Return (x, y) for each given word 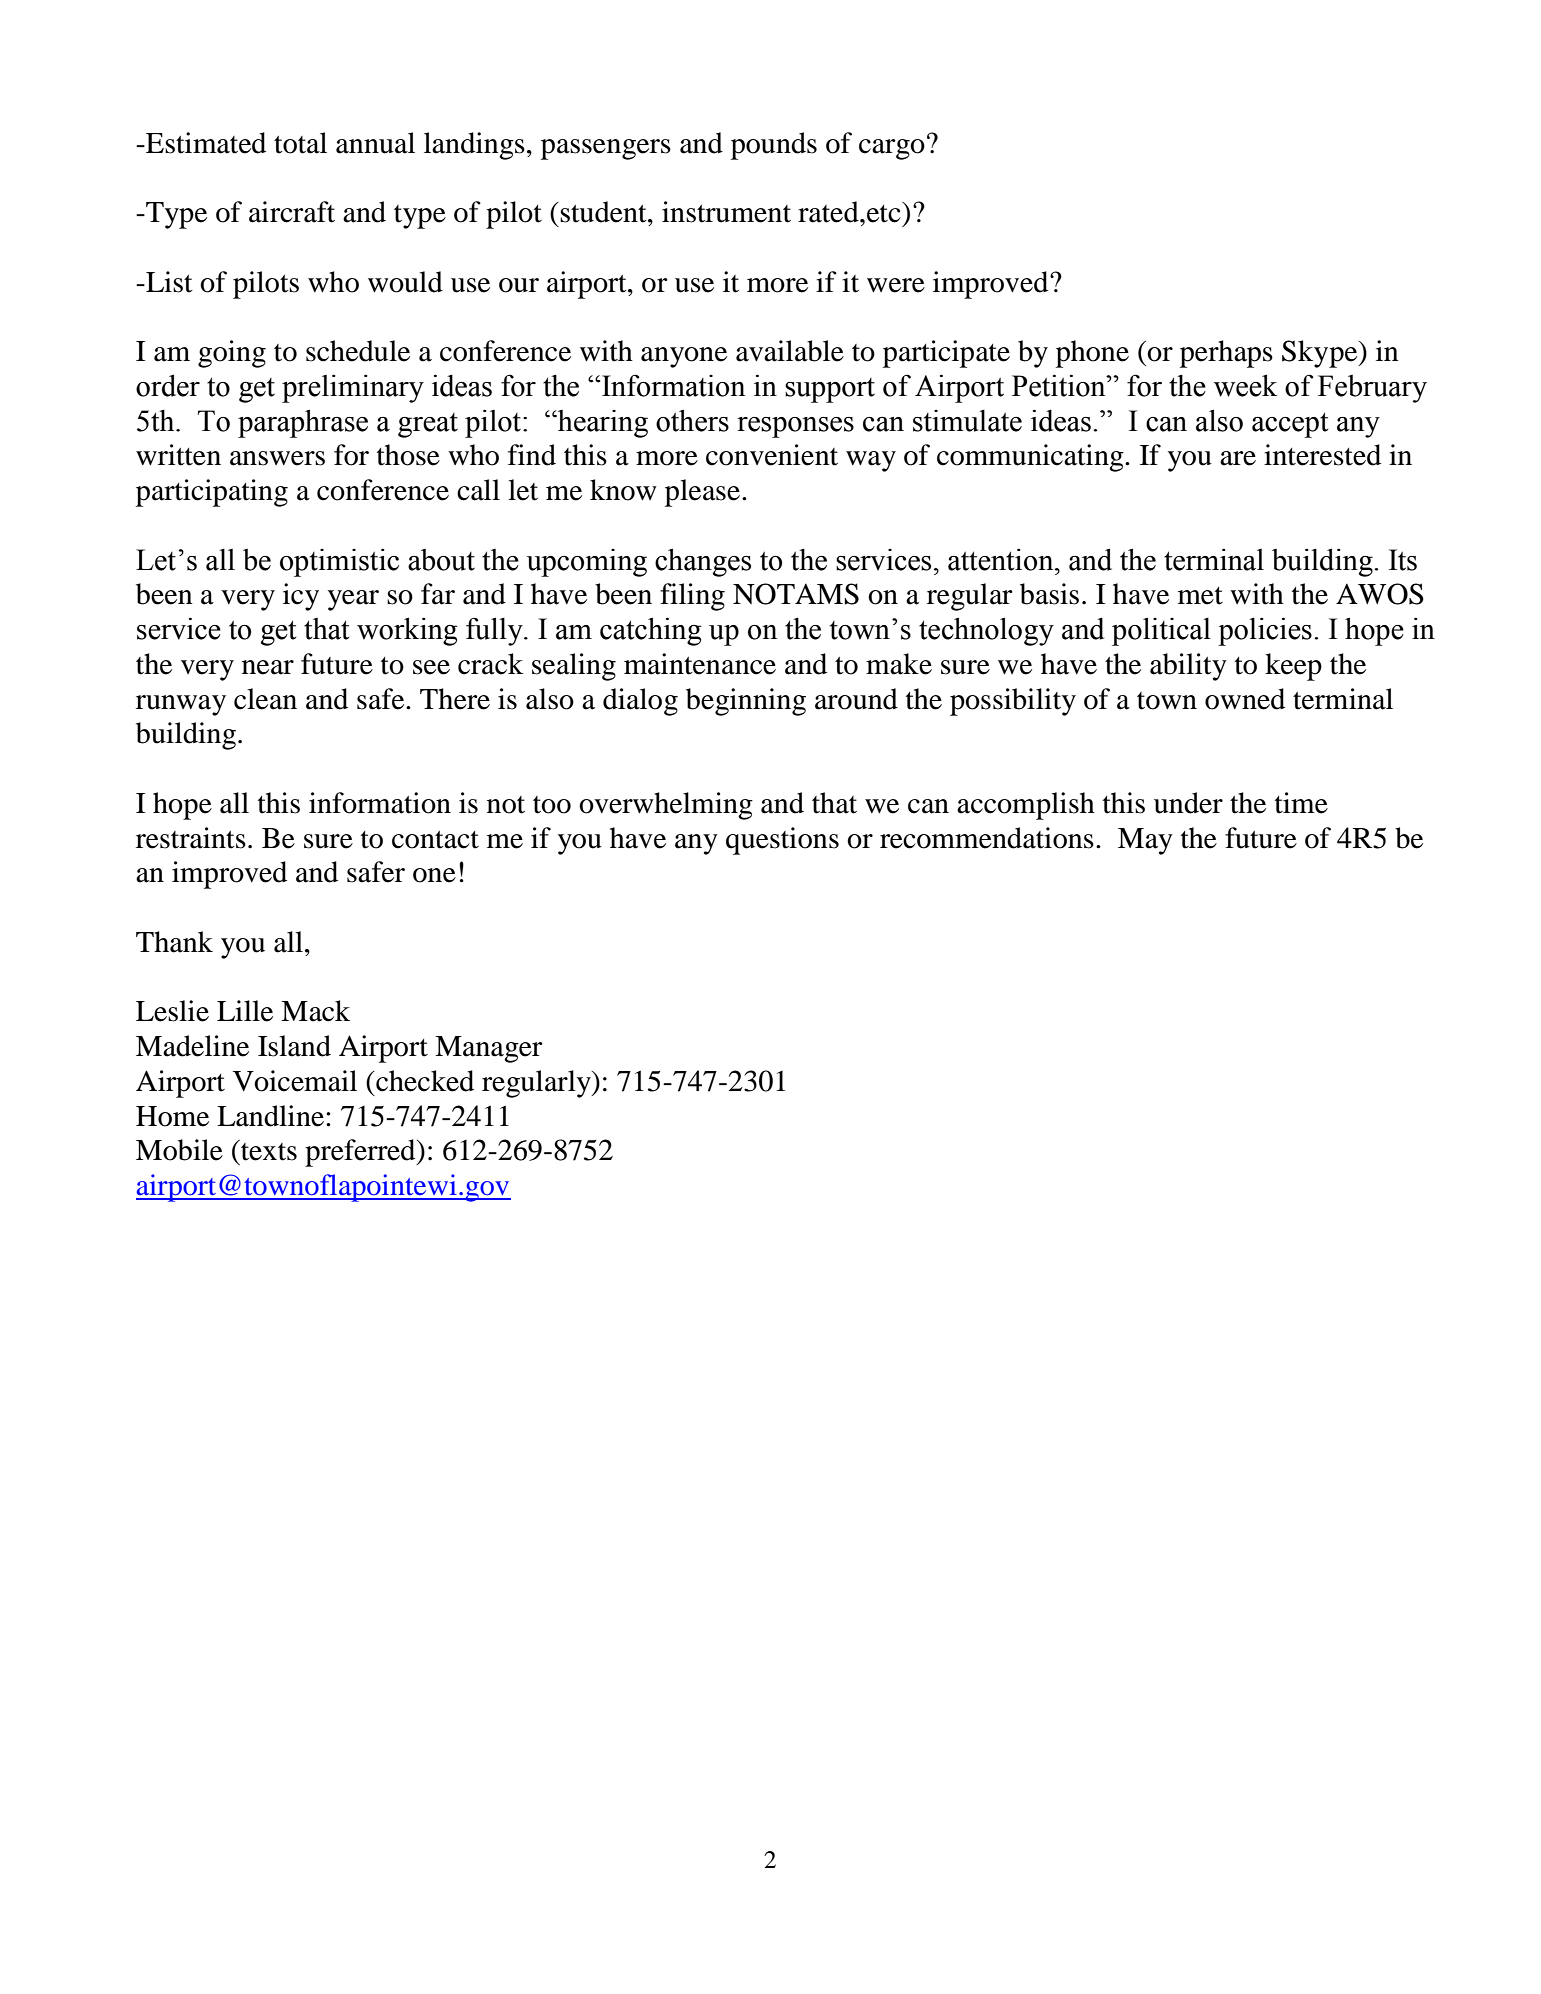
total (300, 143)
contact (435, 840)
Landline (270, 1116)
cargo (892, 149)
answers (277, 458)
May (1145, 841)
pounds (774, 146)
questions (782, 841)
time (1301, 803)
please (702, 493)
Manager (489, 1049)
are (1238, 458)
